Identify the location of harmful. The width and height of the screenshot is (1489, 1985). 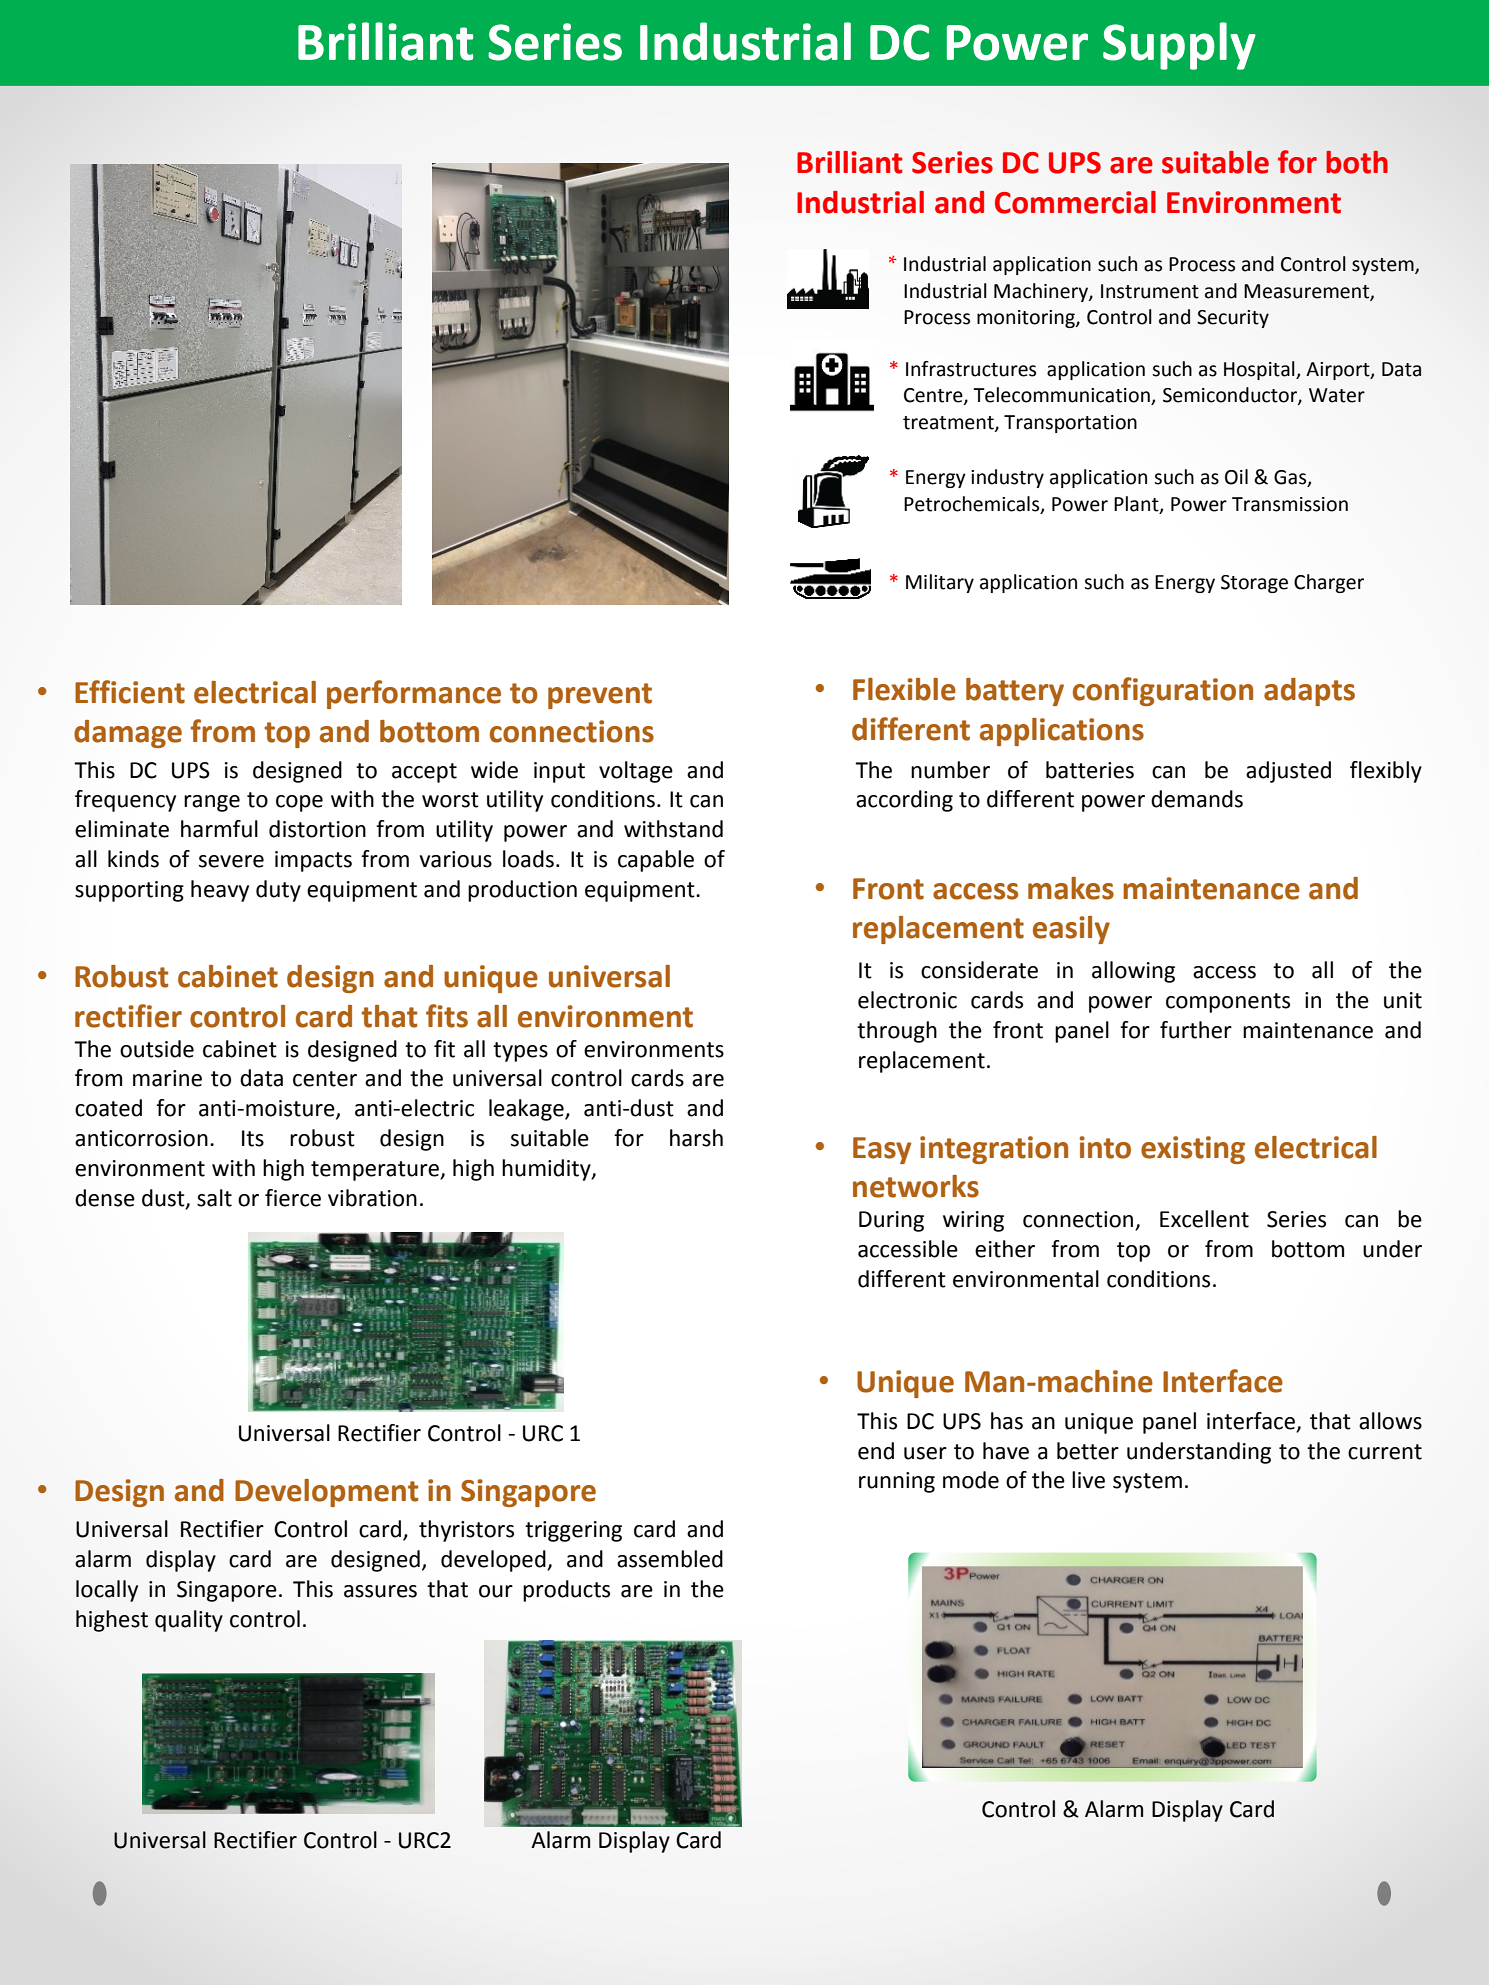
(219, 829).
